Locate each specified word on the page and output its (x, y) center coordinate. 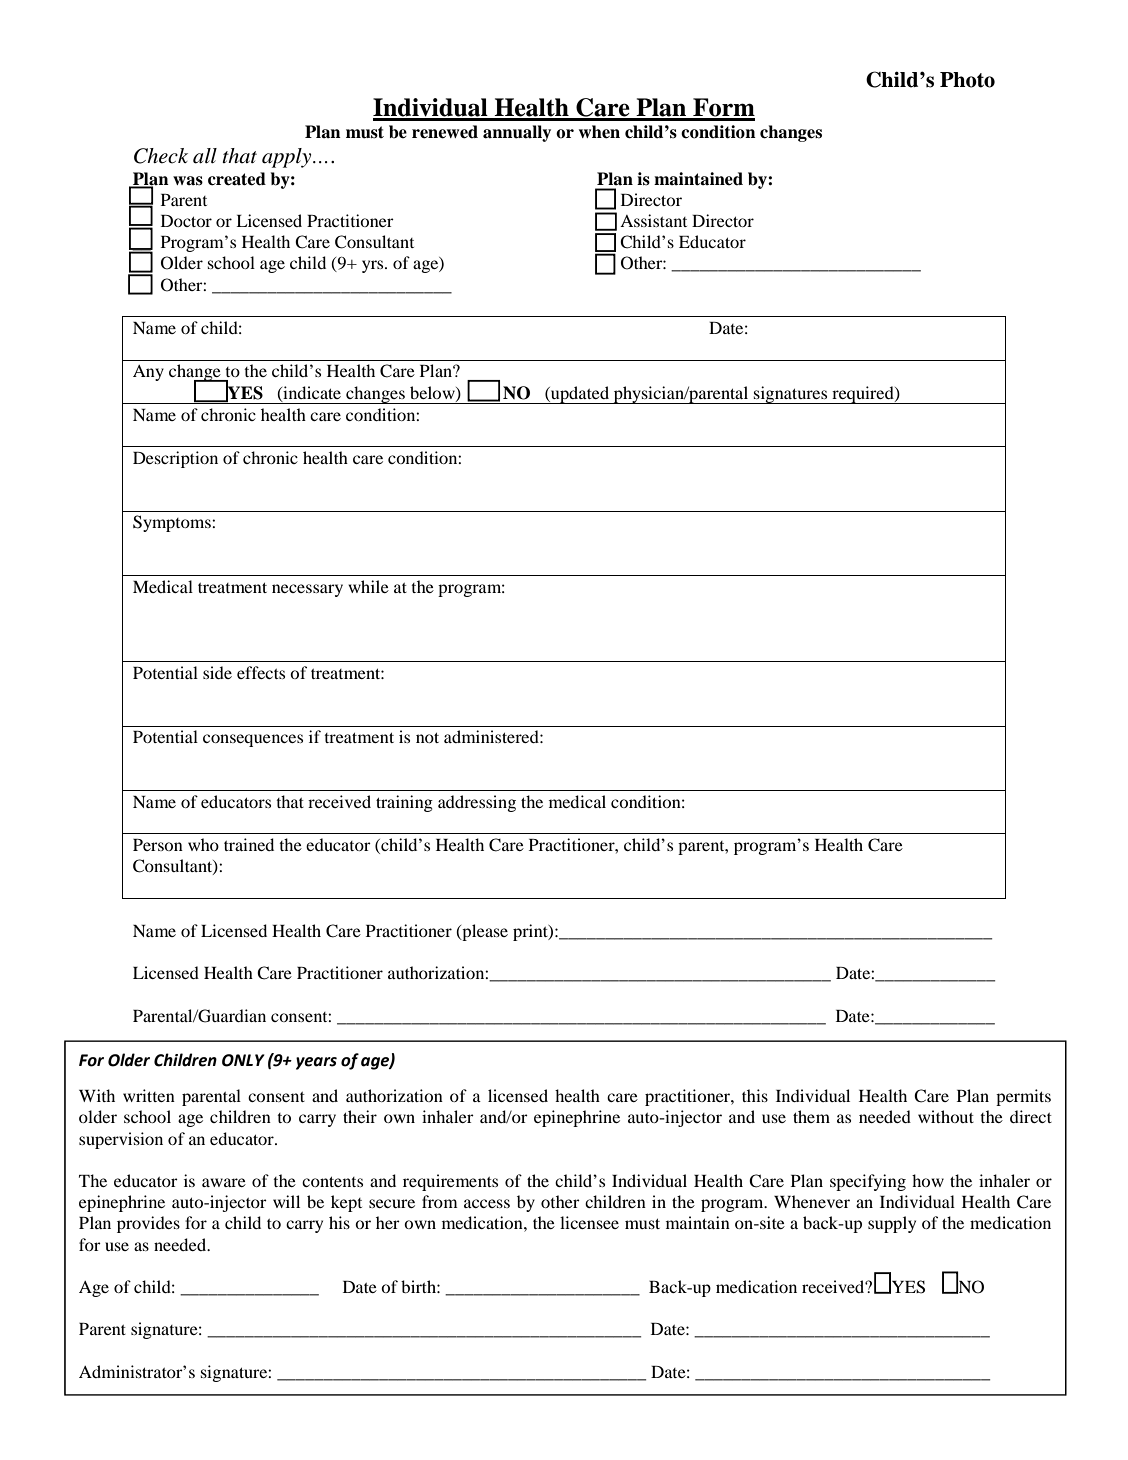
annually (517, 133)
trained (249, 844)
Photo (967, 80)
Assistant (653, 220)
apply (288, 158)
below (433, 393)
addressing (477, 803)
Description (175, 459)
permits (1023, 1097)
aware (224, 1182)
